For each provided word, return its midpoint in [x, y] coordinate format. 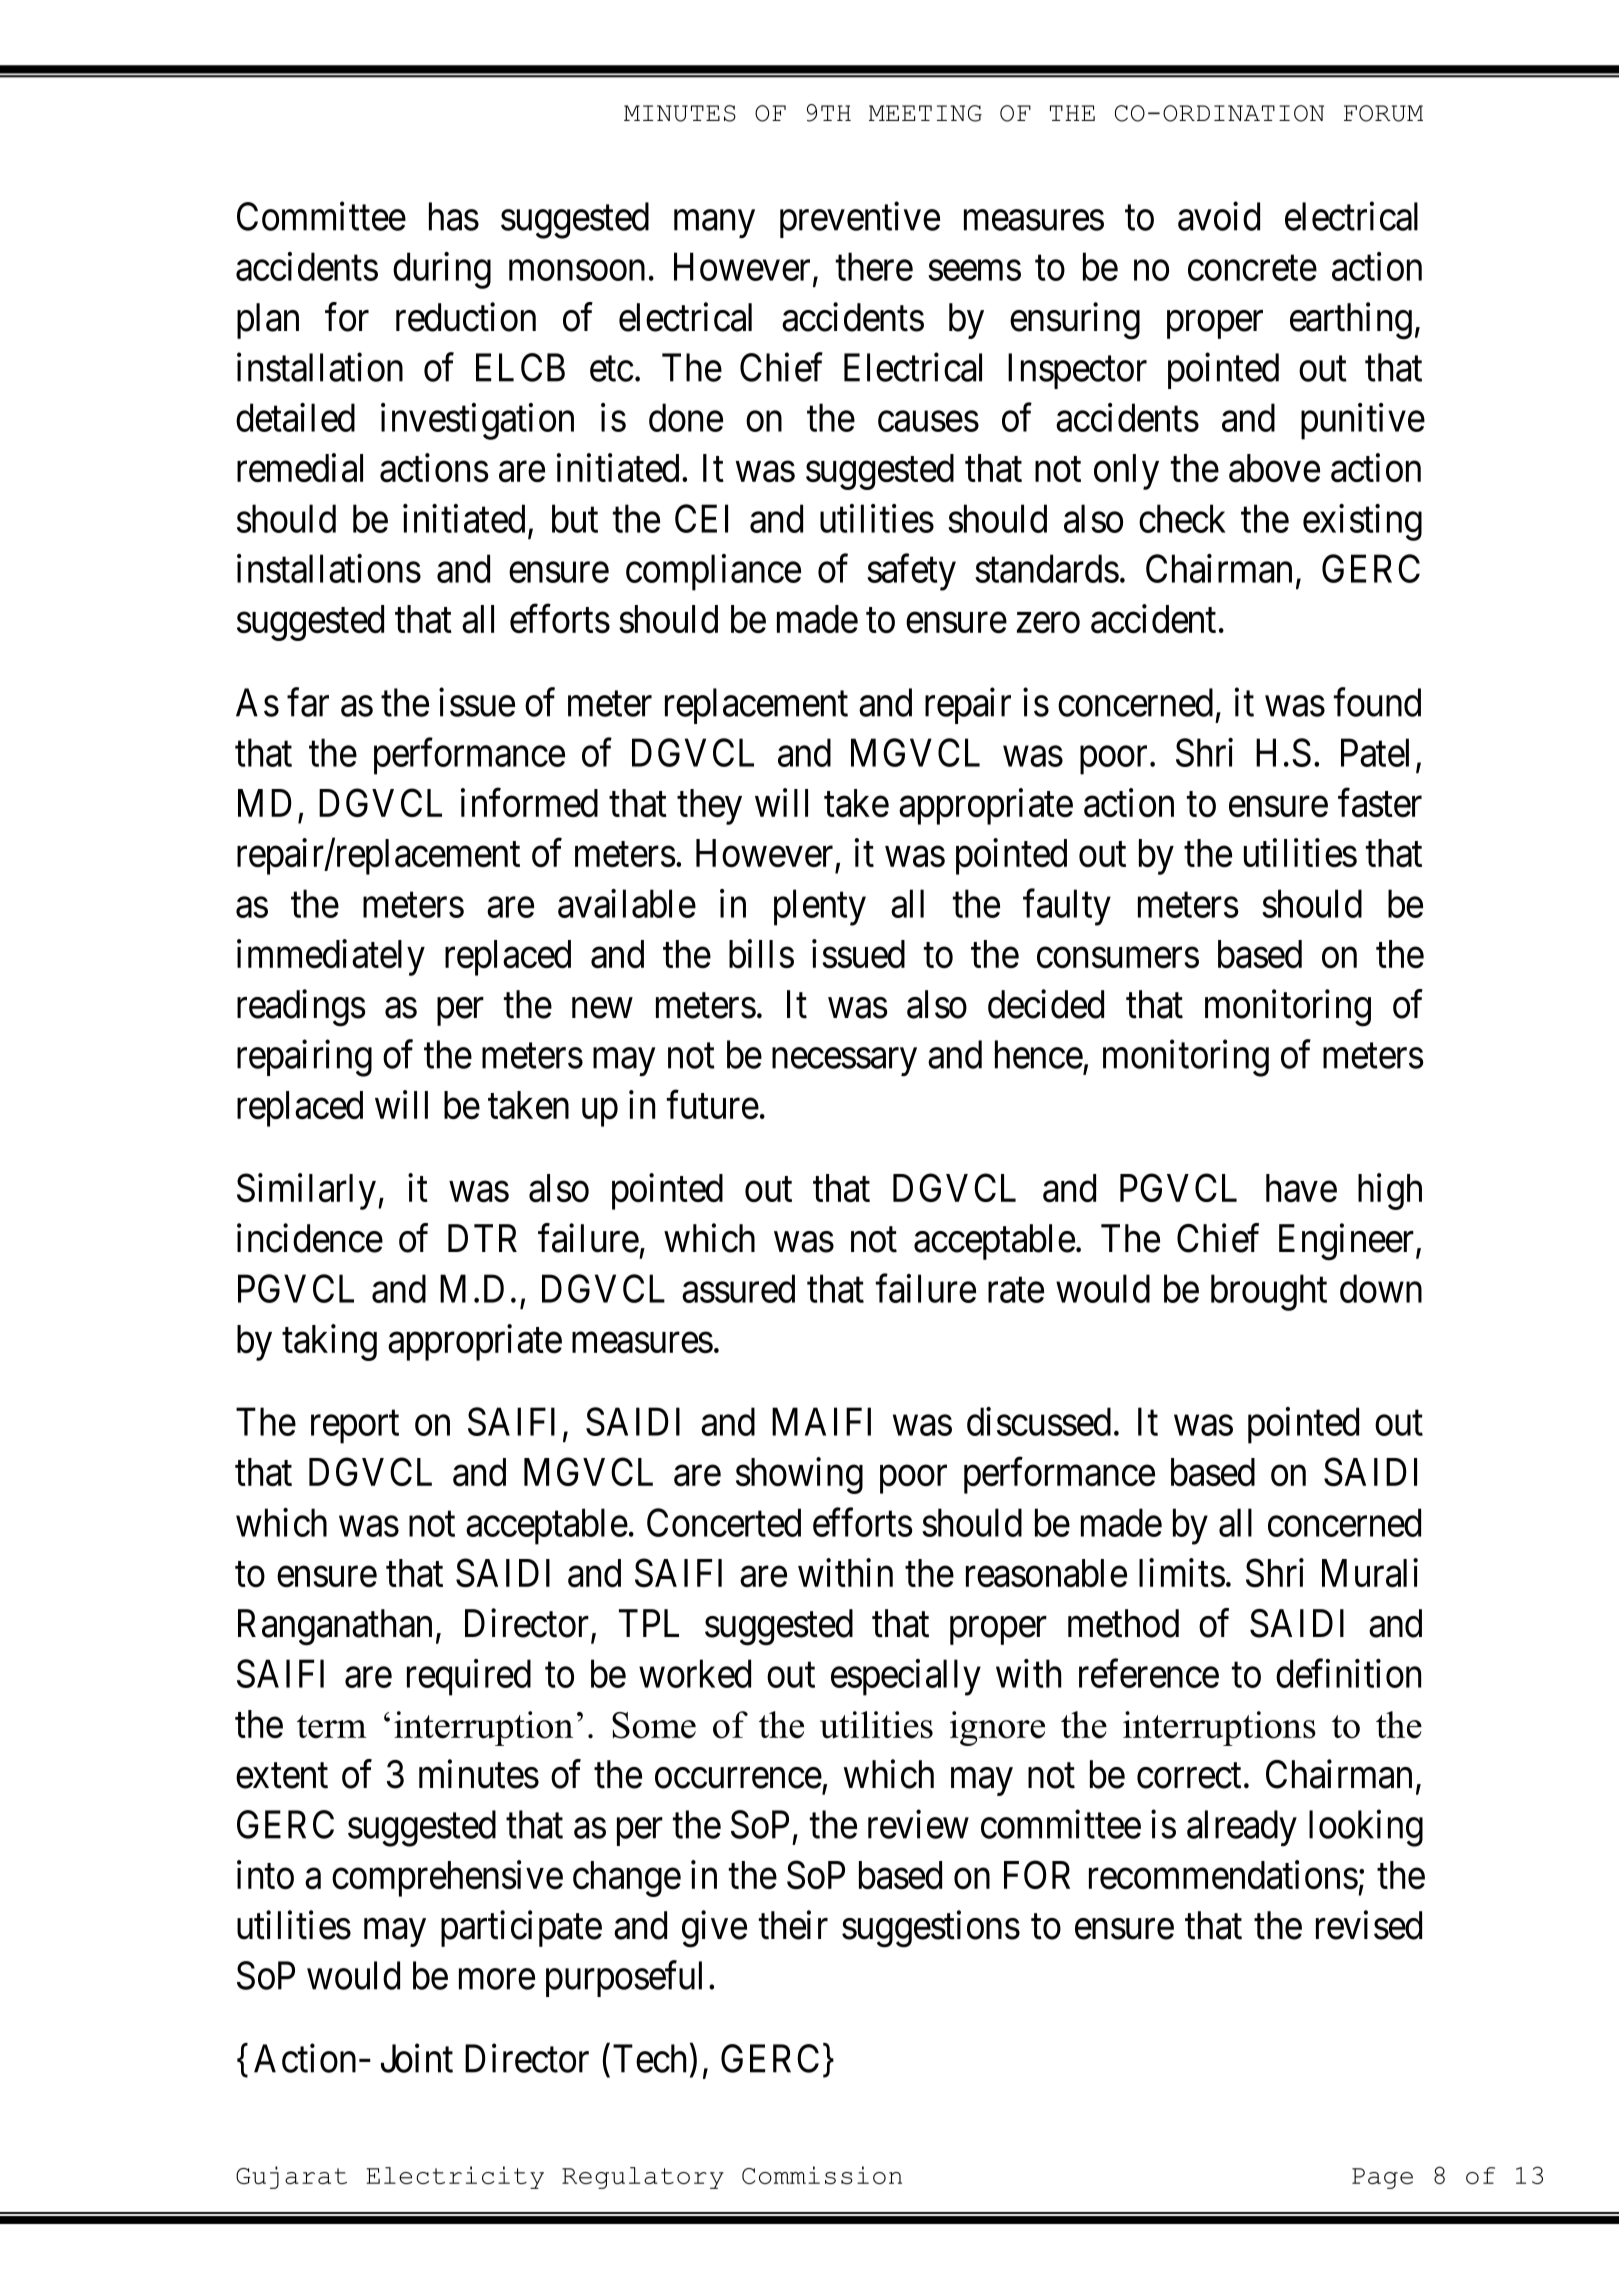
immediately [331, 957]
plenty [820, 907]
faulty [1067, 907]
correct [1189, 1776]
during [442, 270]
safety [911, 572]
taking [329, 1342]
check [1182, 518]
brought [1269, 1292]
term [332, 1727]
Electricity [455, 2177]
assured [738, 1288]
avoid [1219, 216]
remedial [300, 468]
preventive [860, 220]
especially [906, 1677]
